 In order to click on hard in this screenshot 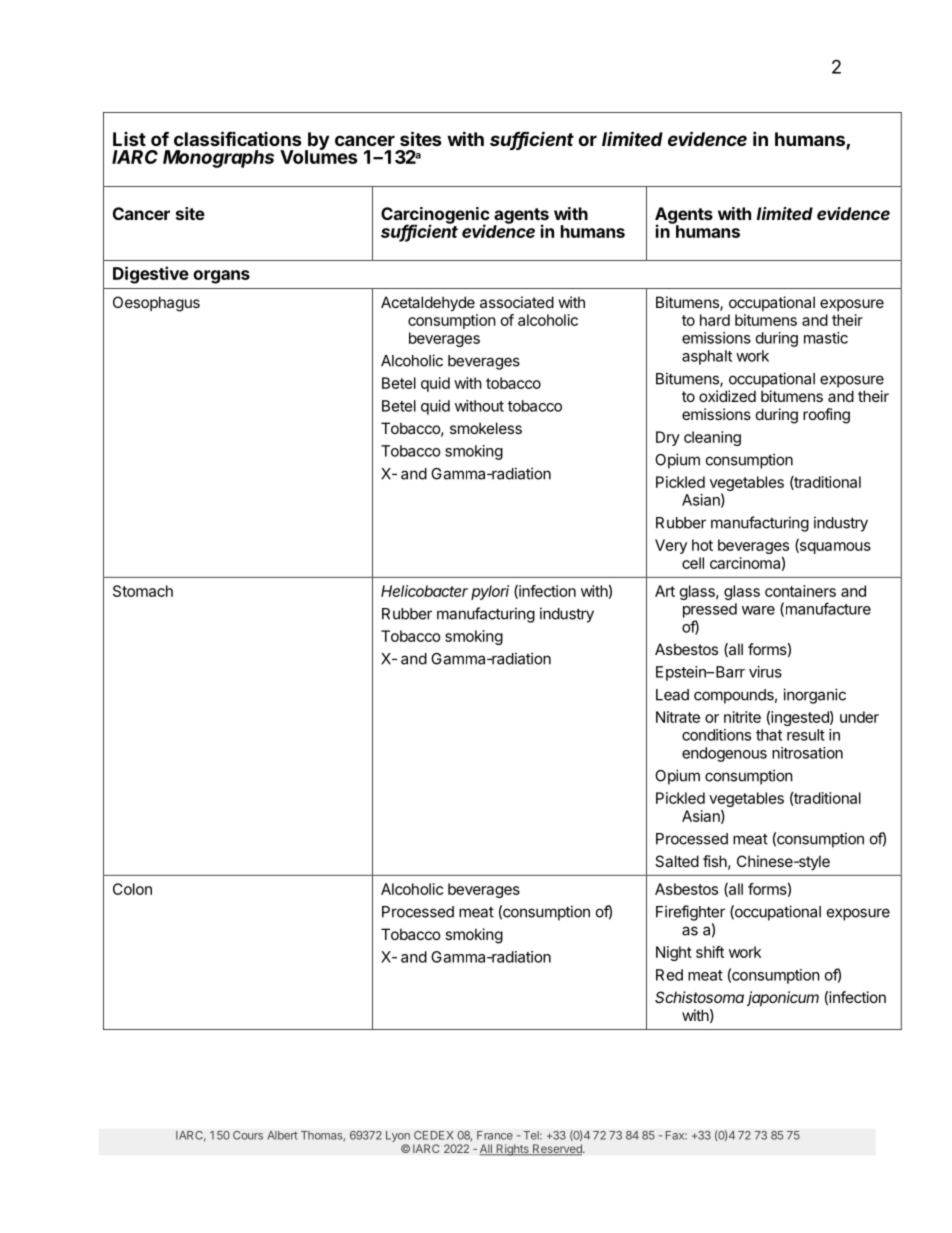, I will do `click(715, 320)`.
